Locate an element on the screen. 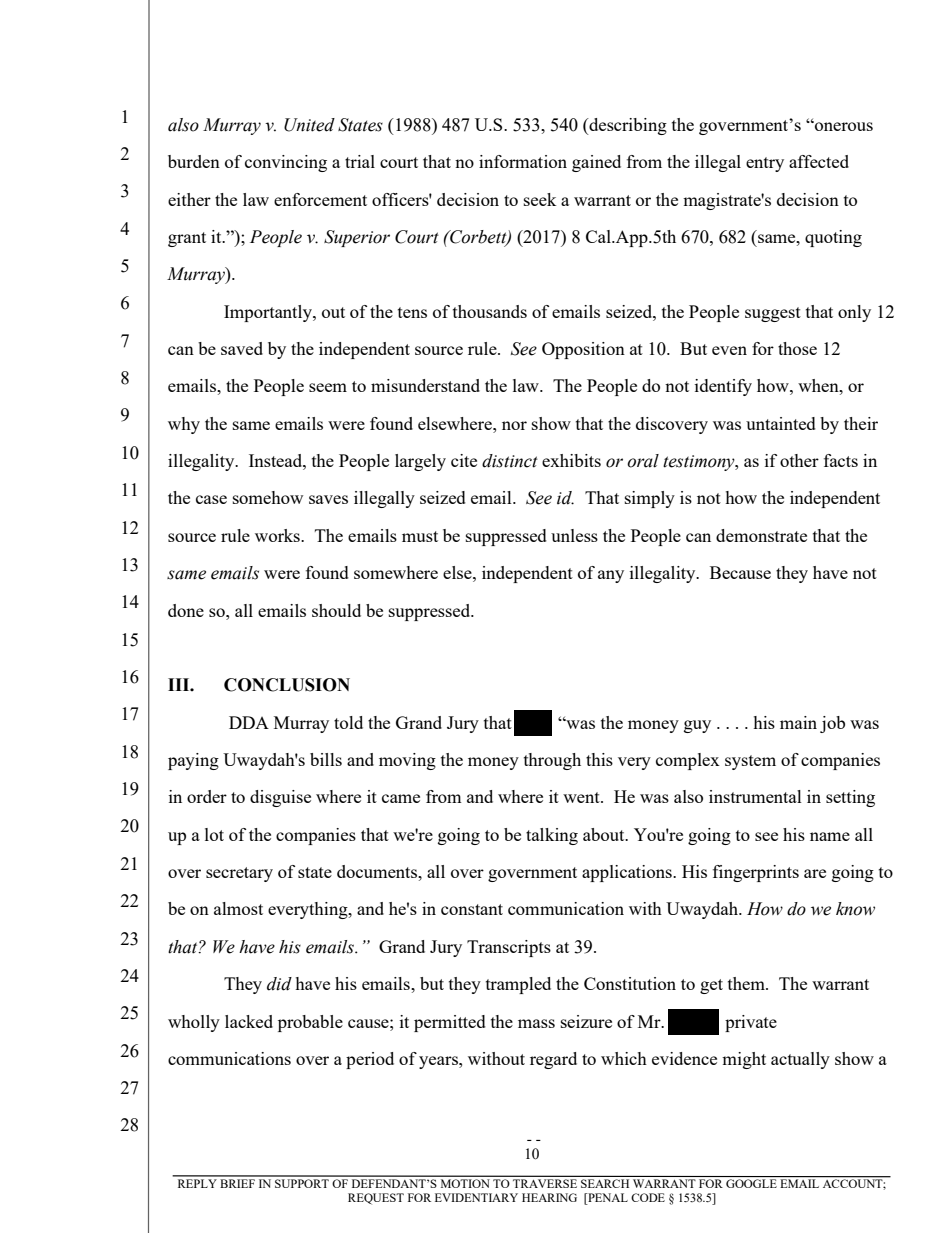 The image size is (952, 1233). convincing is located at coordinates (286, 163).
